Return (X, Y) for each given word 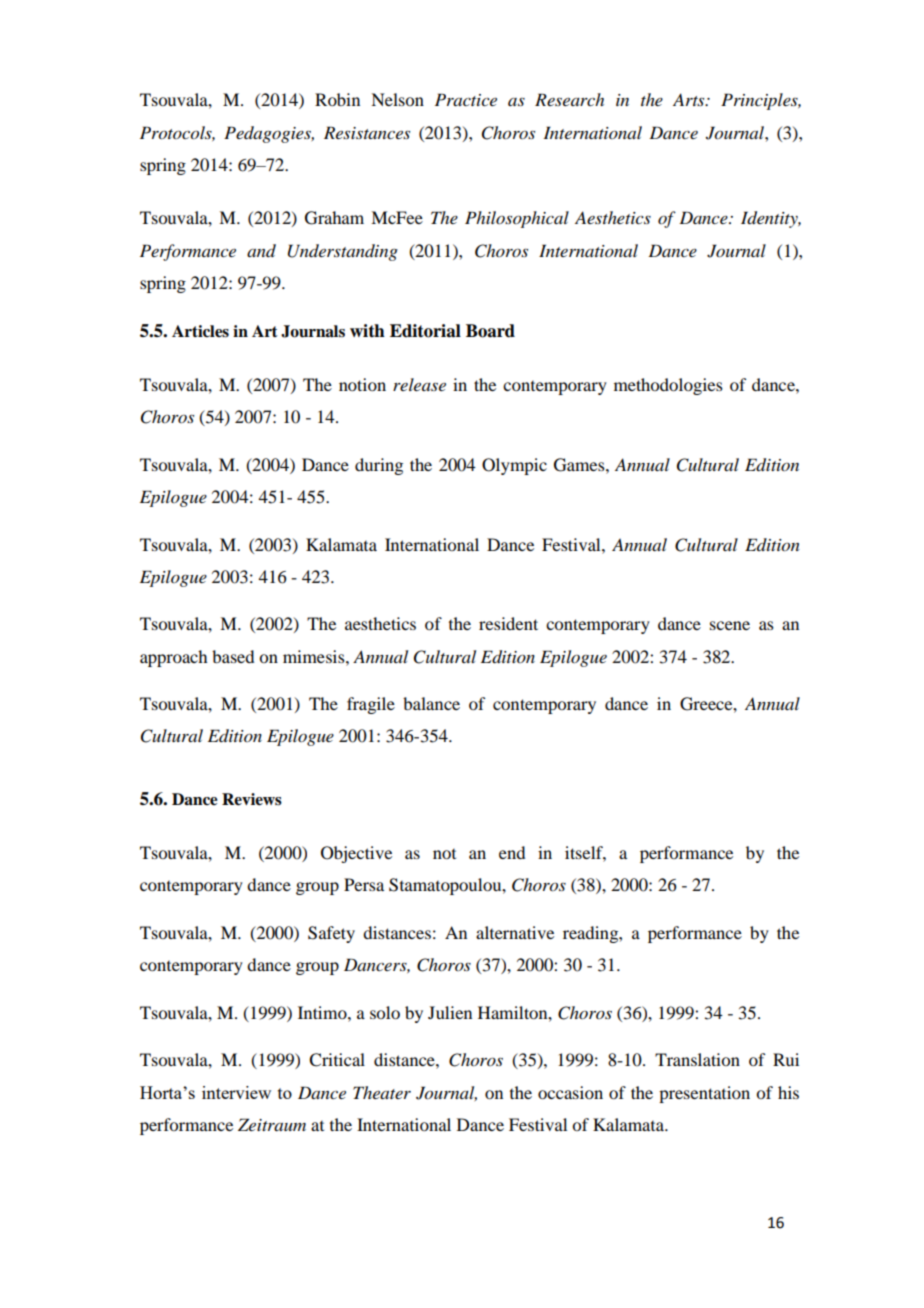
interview (236, 1092)
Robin (337, 99)
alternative (515, 932)
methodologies (668, 386)
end (512, 852)
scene (730, 625)
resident (508, 623)
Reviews (252, 799)
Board (490, 331)
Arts (690, 99)
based (233, 656)
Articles (200, 331)
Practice (466, 99)
